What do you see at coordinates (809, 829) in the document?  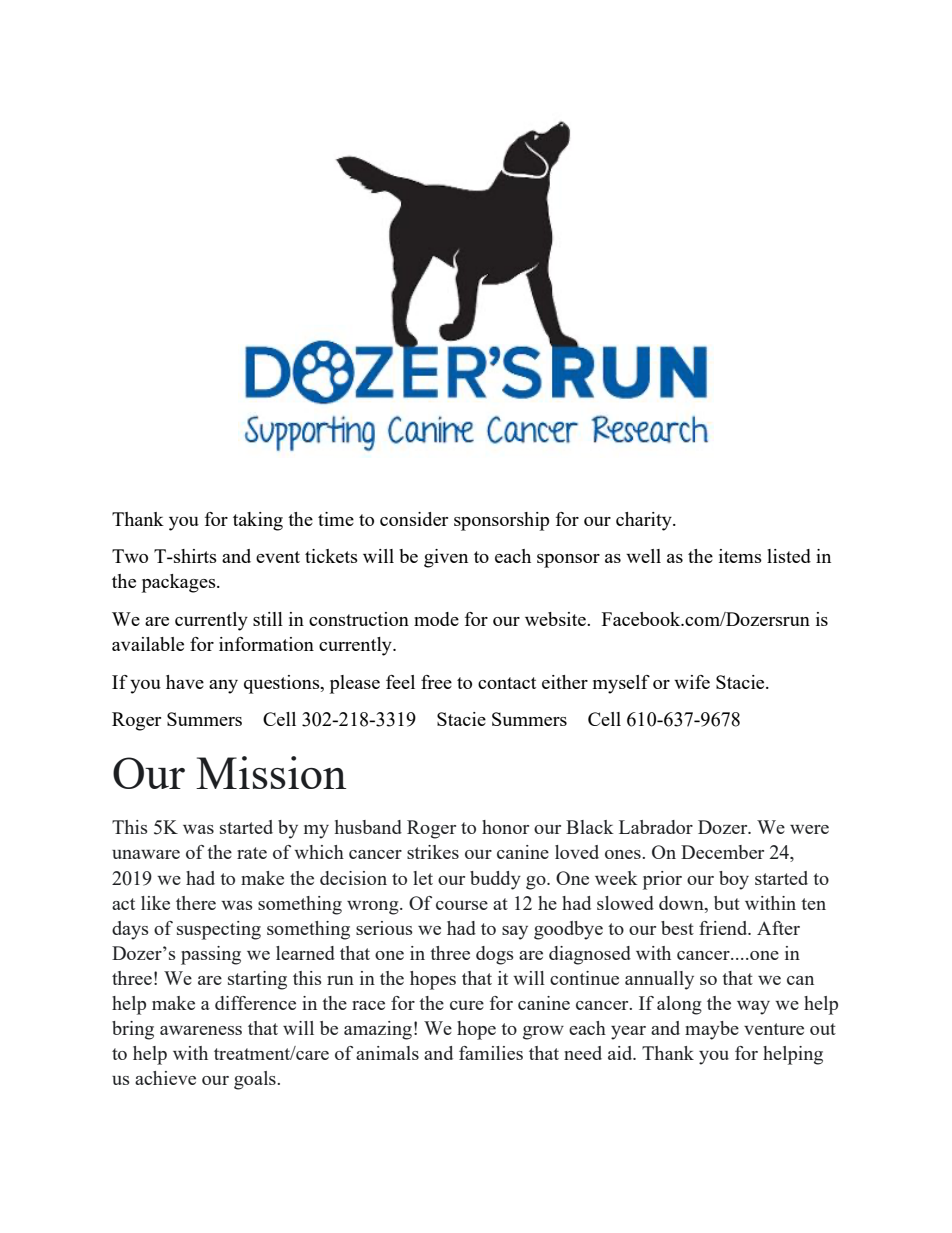 I see `were` at bounding box center [809, 829].
